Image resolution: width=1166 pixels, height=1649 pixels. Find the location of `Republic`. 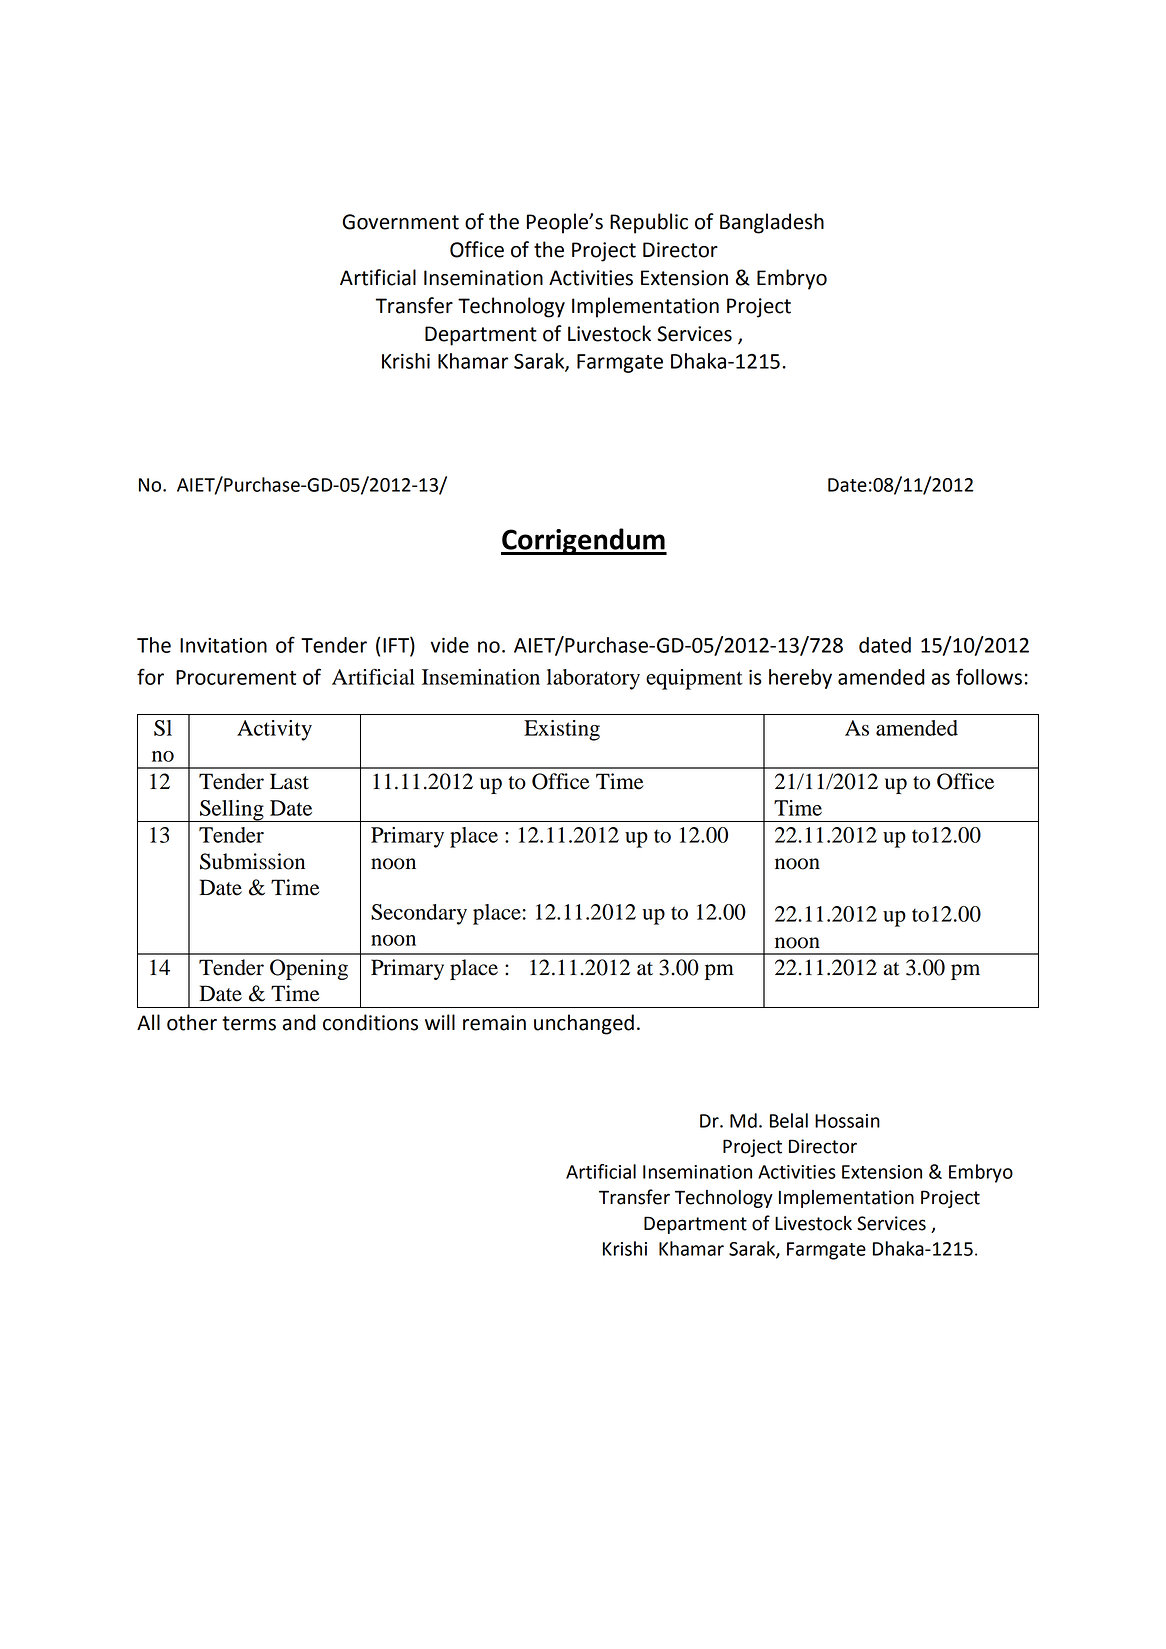

Republic is located at coordinates (649, 223).
